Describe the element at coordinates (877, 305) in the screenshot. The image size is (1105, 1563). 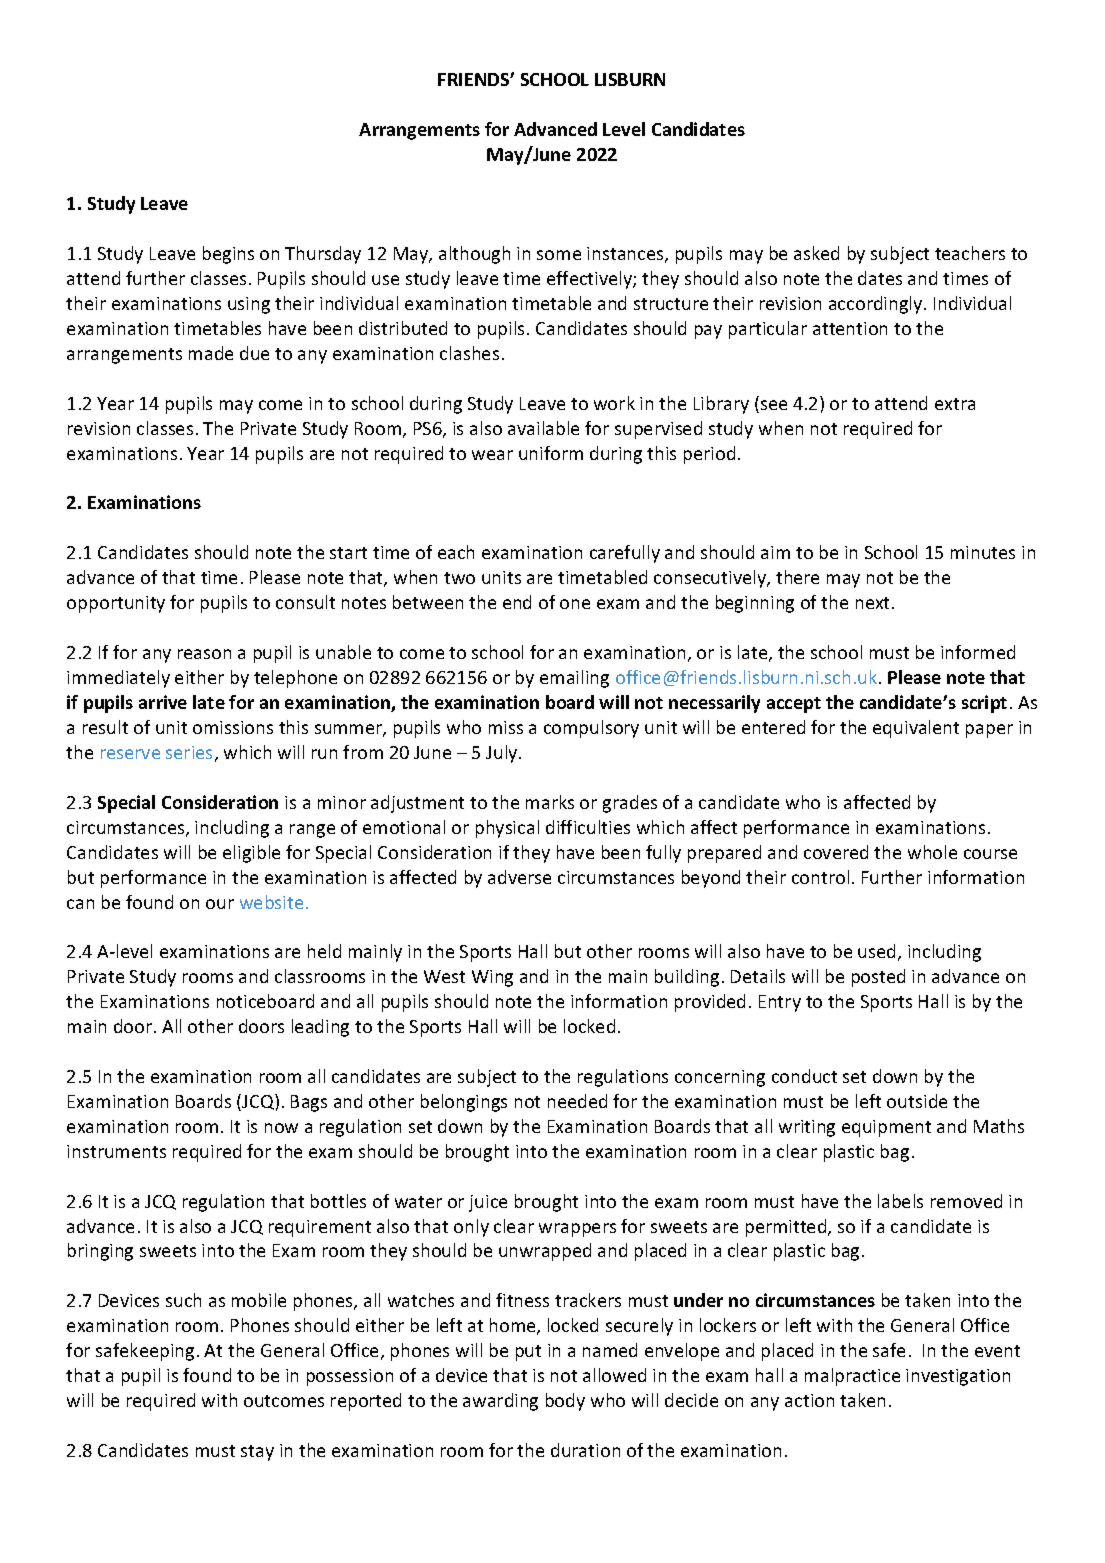
I see `accordingly` at that location.
